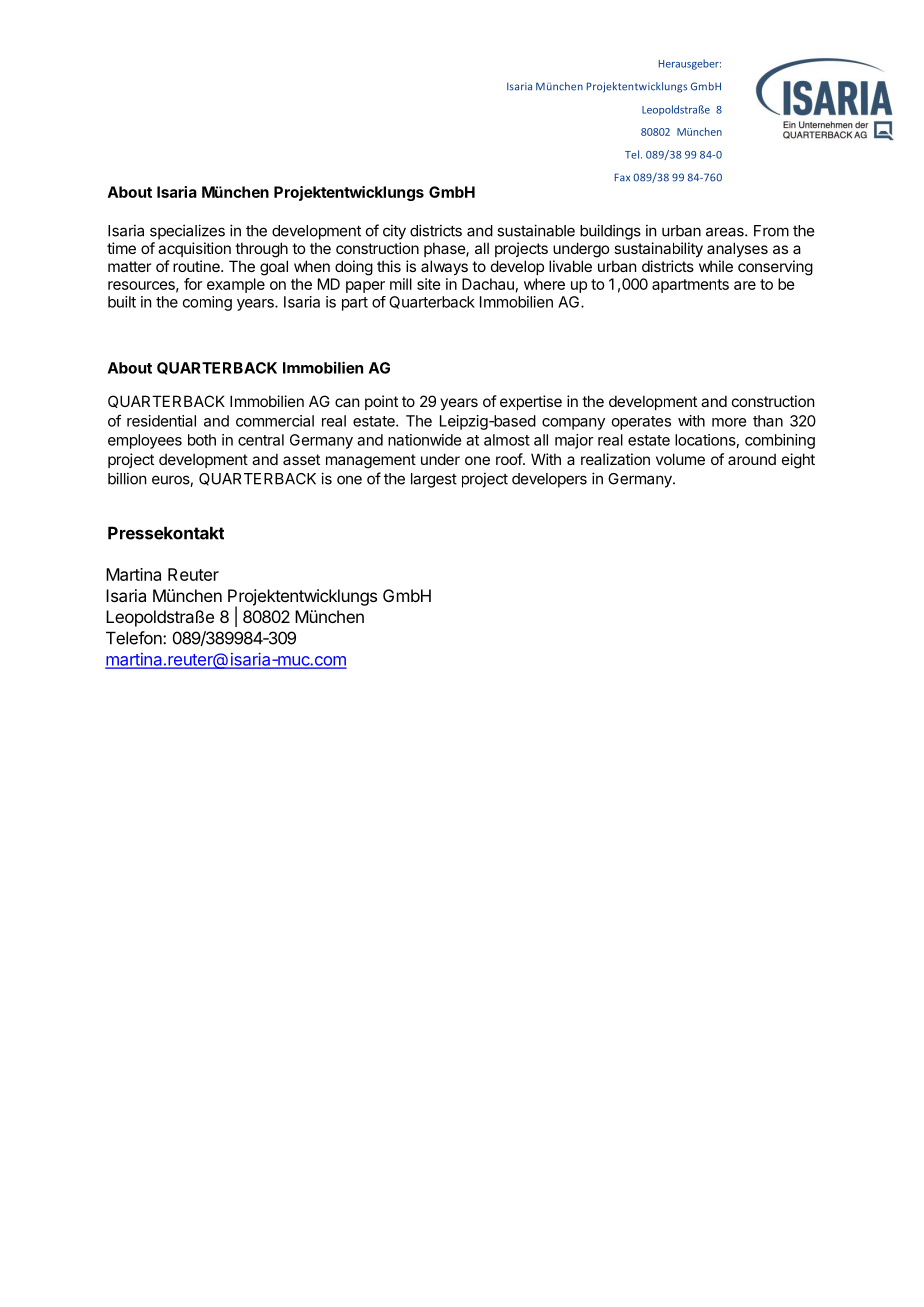 The width and height of the document is (924, 1307). Describe the element at coordinates (531, 402) in the document. I see `expertise` at that location.
